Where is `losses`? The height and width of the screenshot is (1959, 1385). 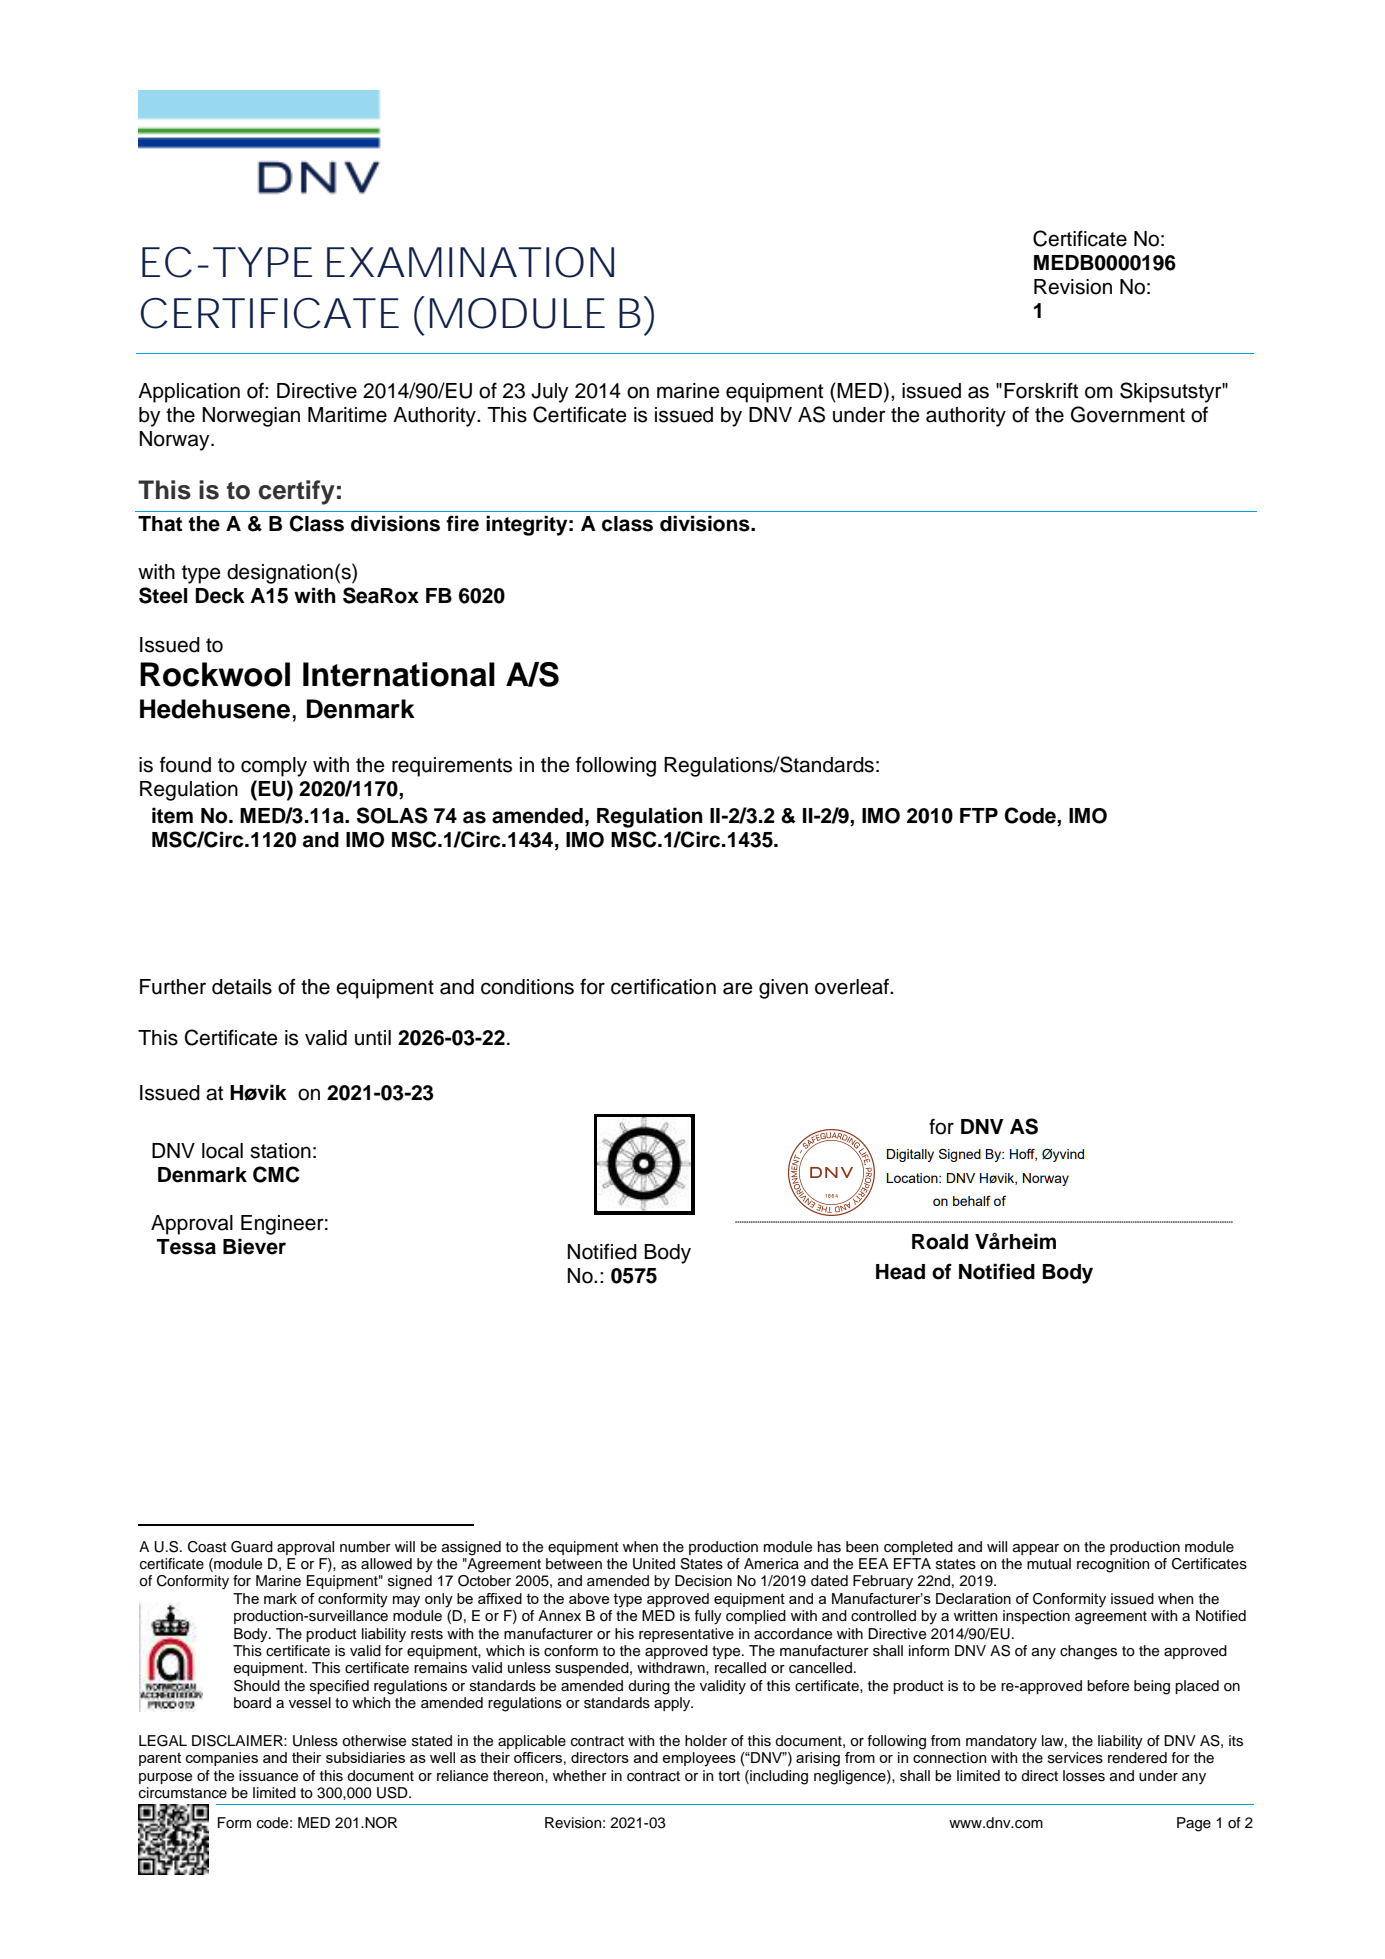 losses is located at coordinates (1084, 1776).
